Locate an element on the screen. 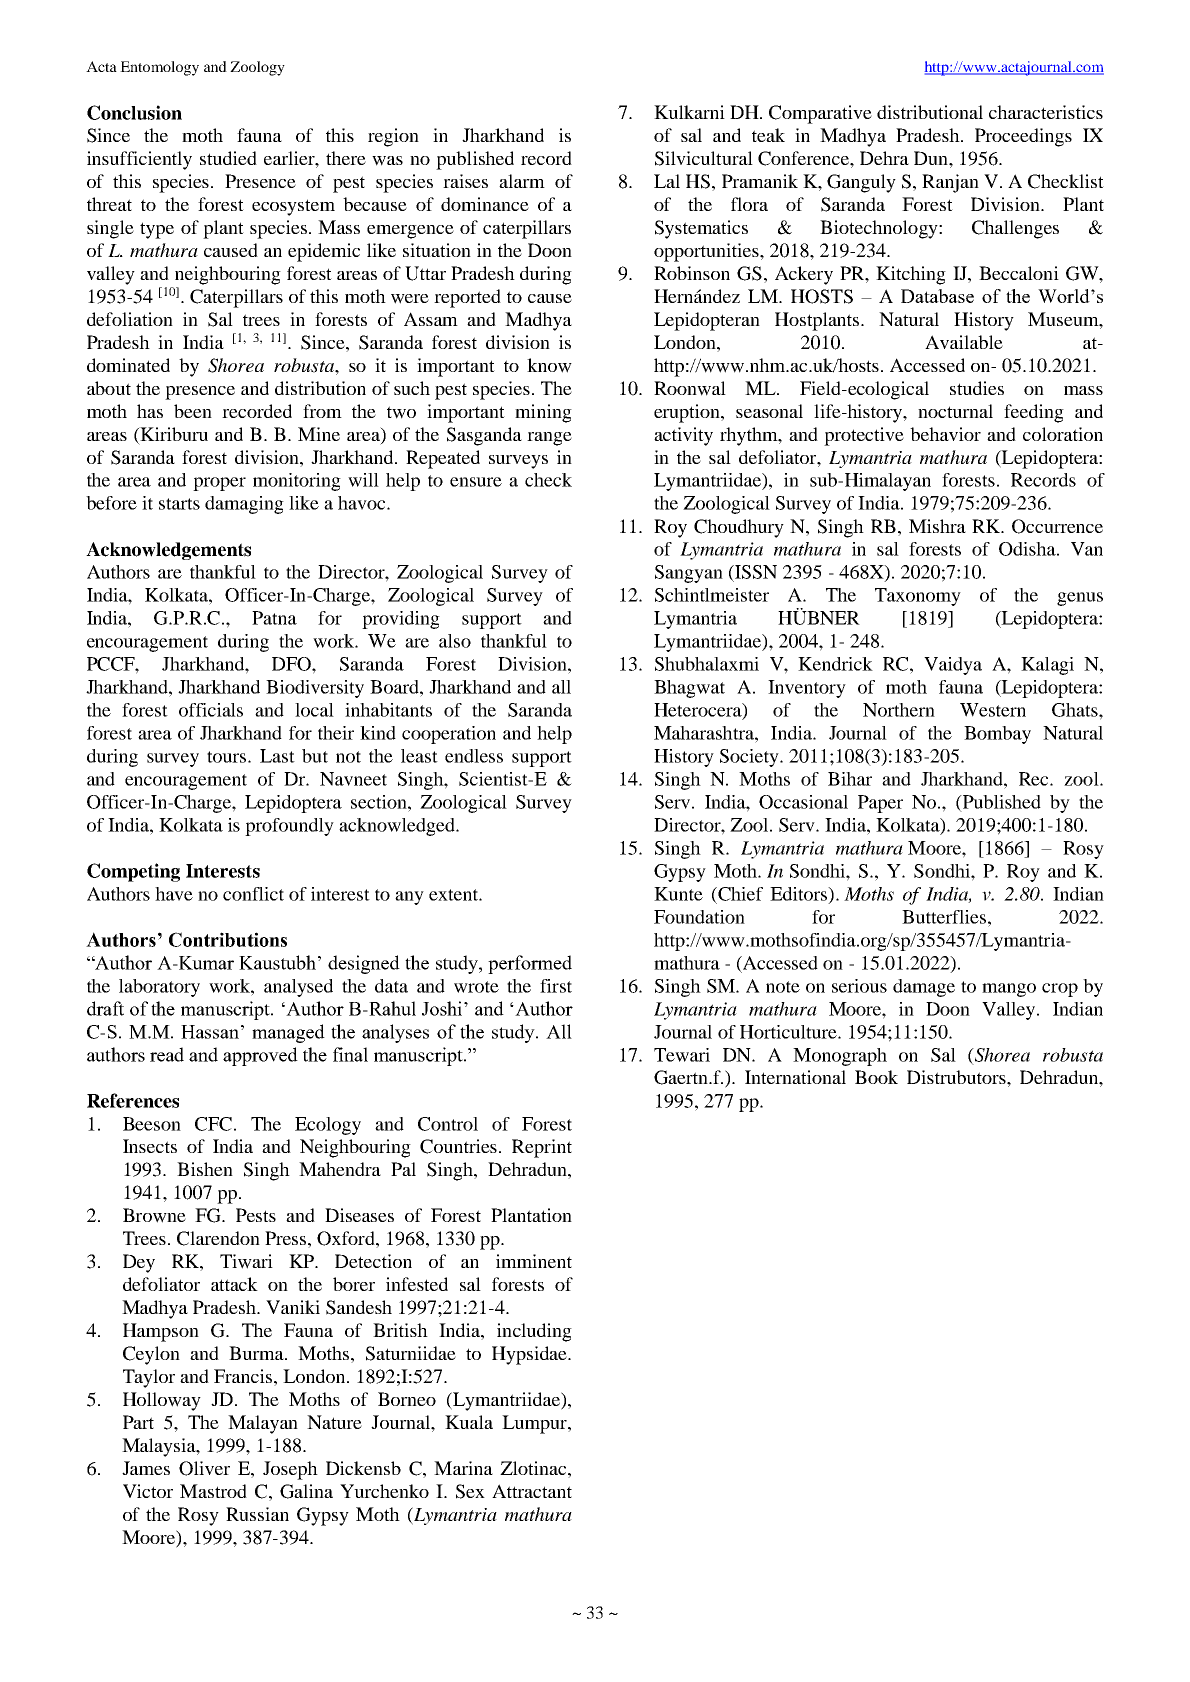  studied is located at coordinates (228, 158).
